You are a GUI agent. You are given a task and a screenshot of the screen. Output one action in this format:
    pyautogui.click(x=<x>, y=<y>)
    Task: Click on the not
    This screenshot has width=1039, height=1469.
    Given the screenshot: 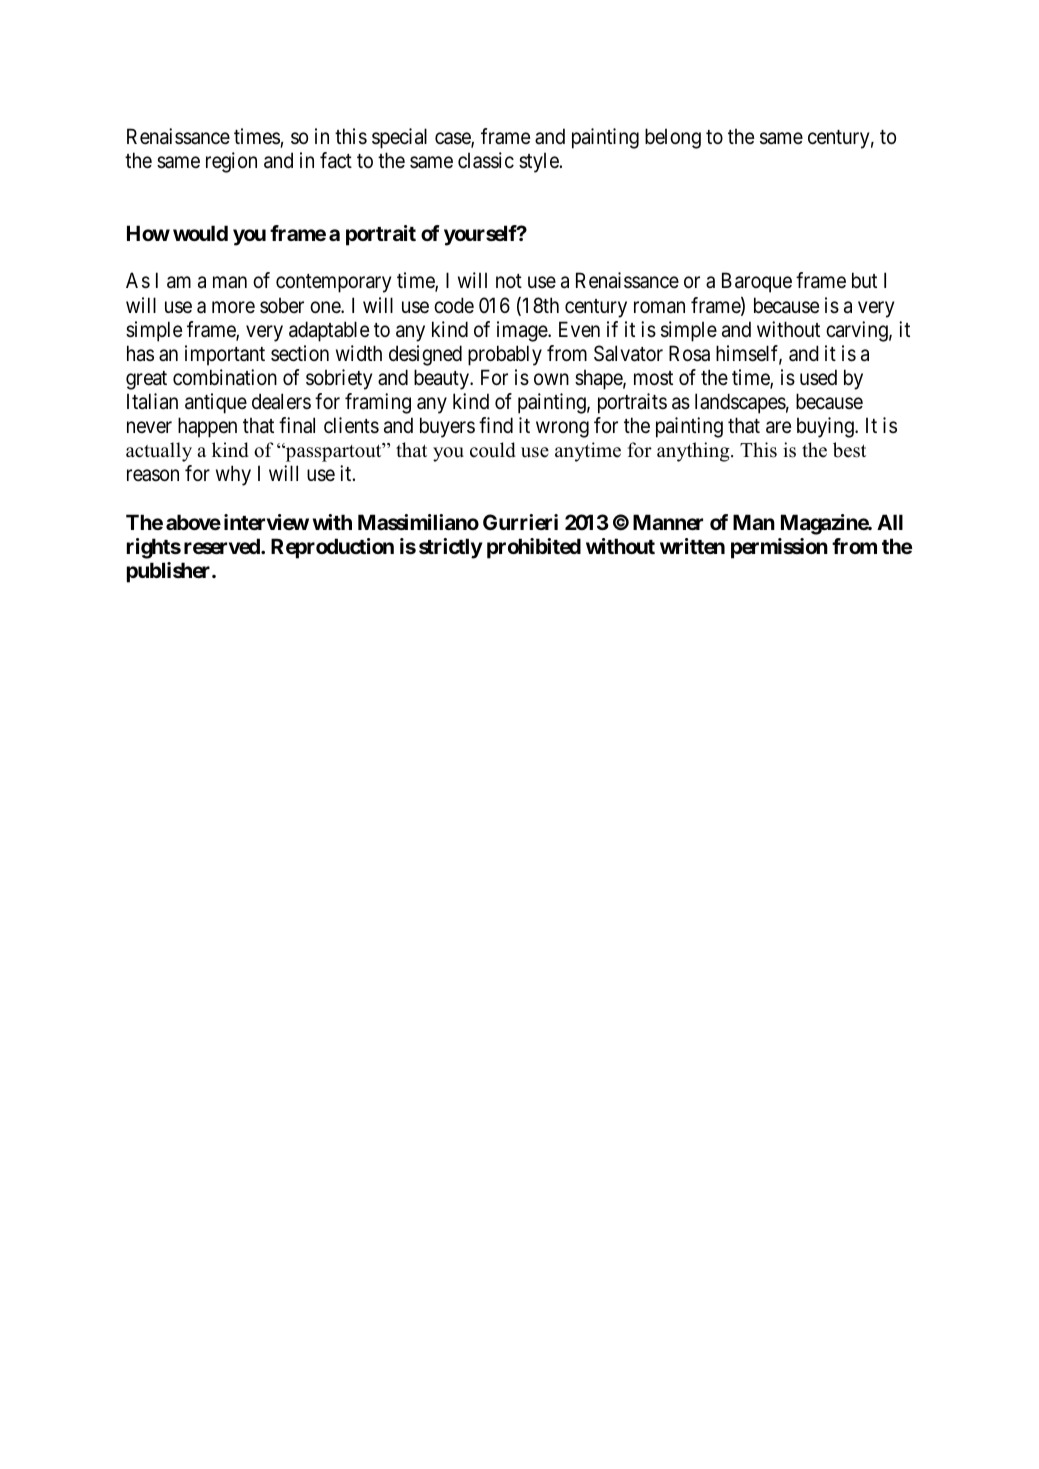 What is the action you would take?
    pyautogui.click(x=509, y=281)
